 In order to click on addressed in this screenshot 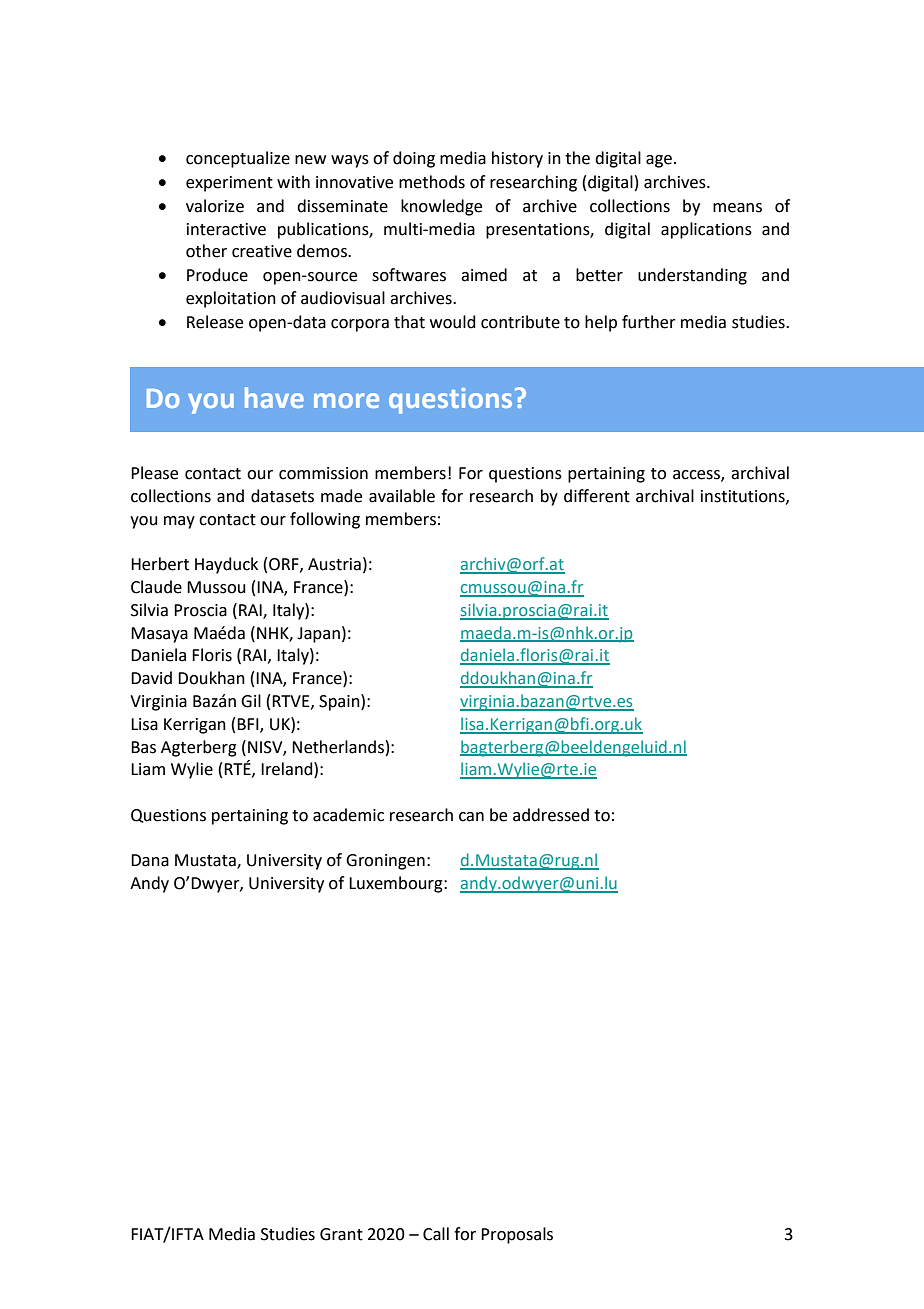, I will do `click(551, 815)`.
